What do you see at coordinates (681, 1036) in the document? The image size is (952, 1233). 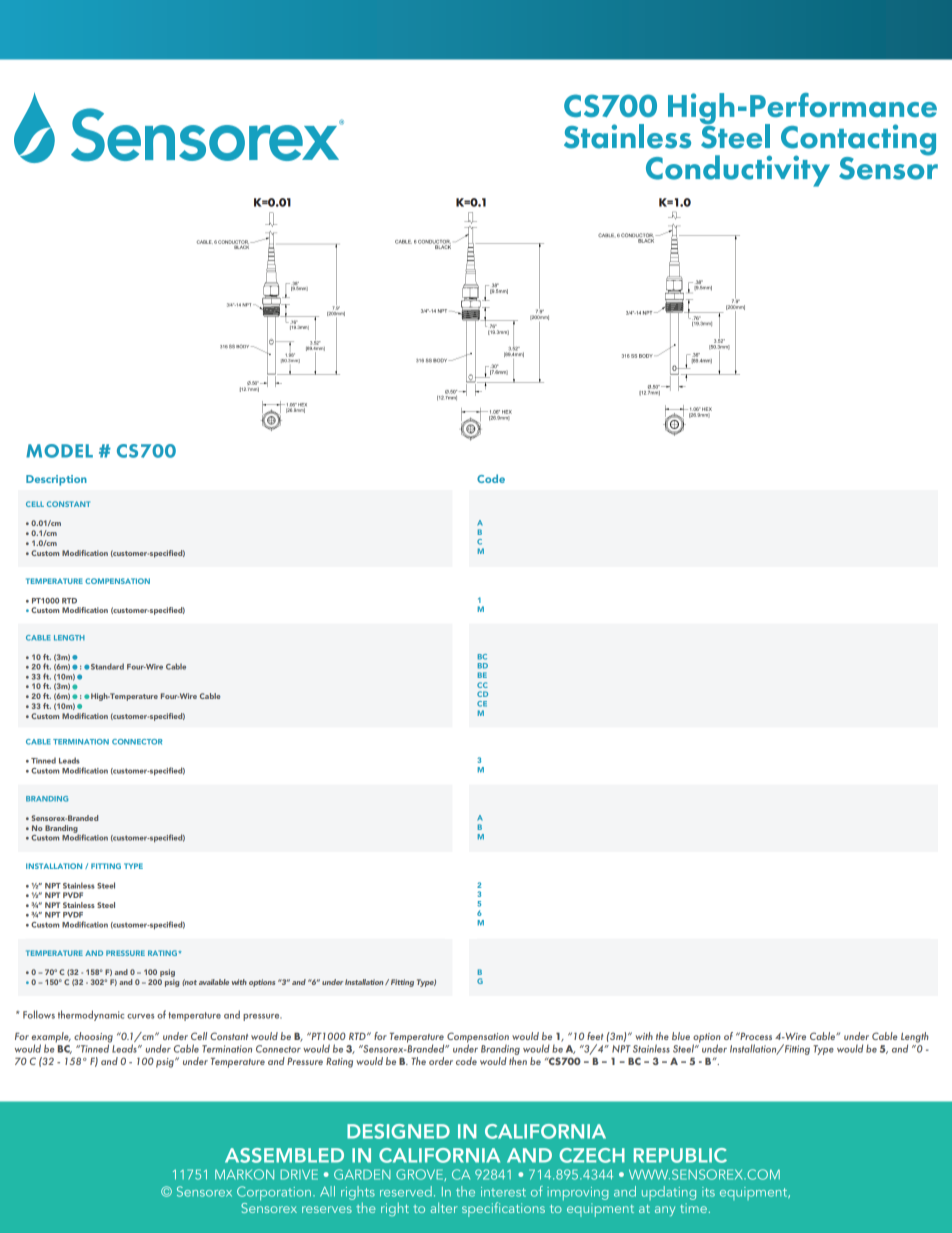 I see `blue` at bounding box center [681, 1036].
